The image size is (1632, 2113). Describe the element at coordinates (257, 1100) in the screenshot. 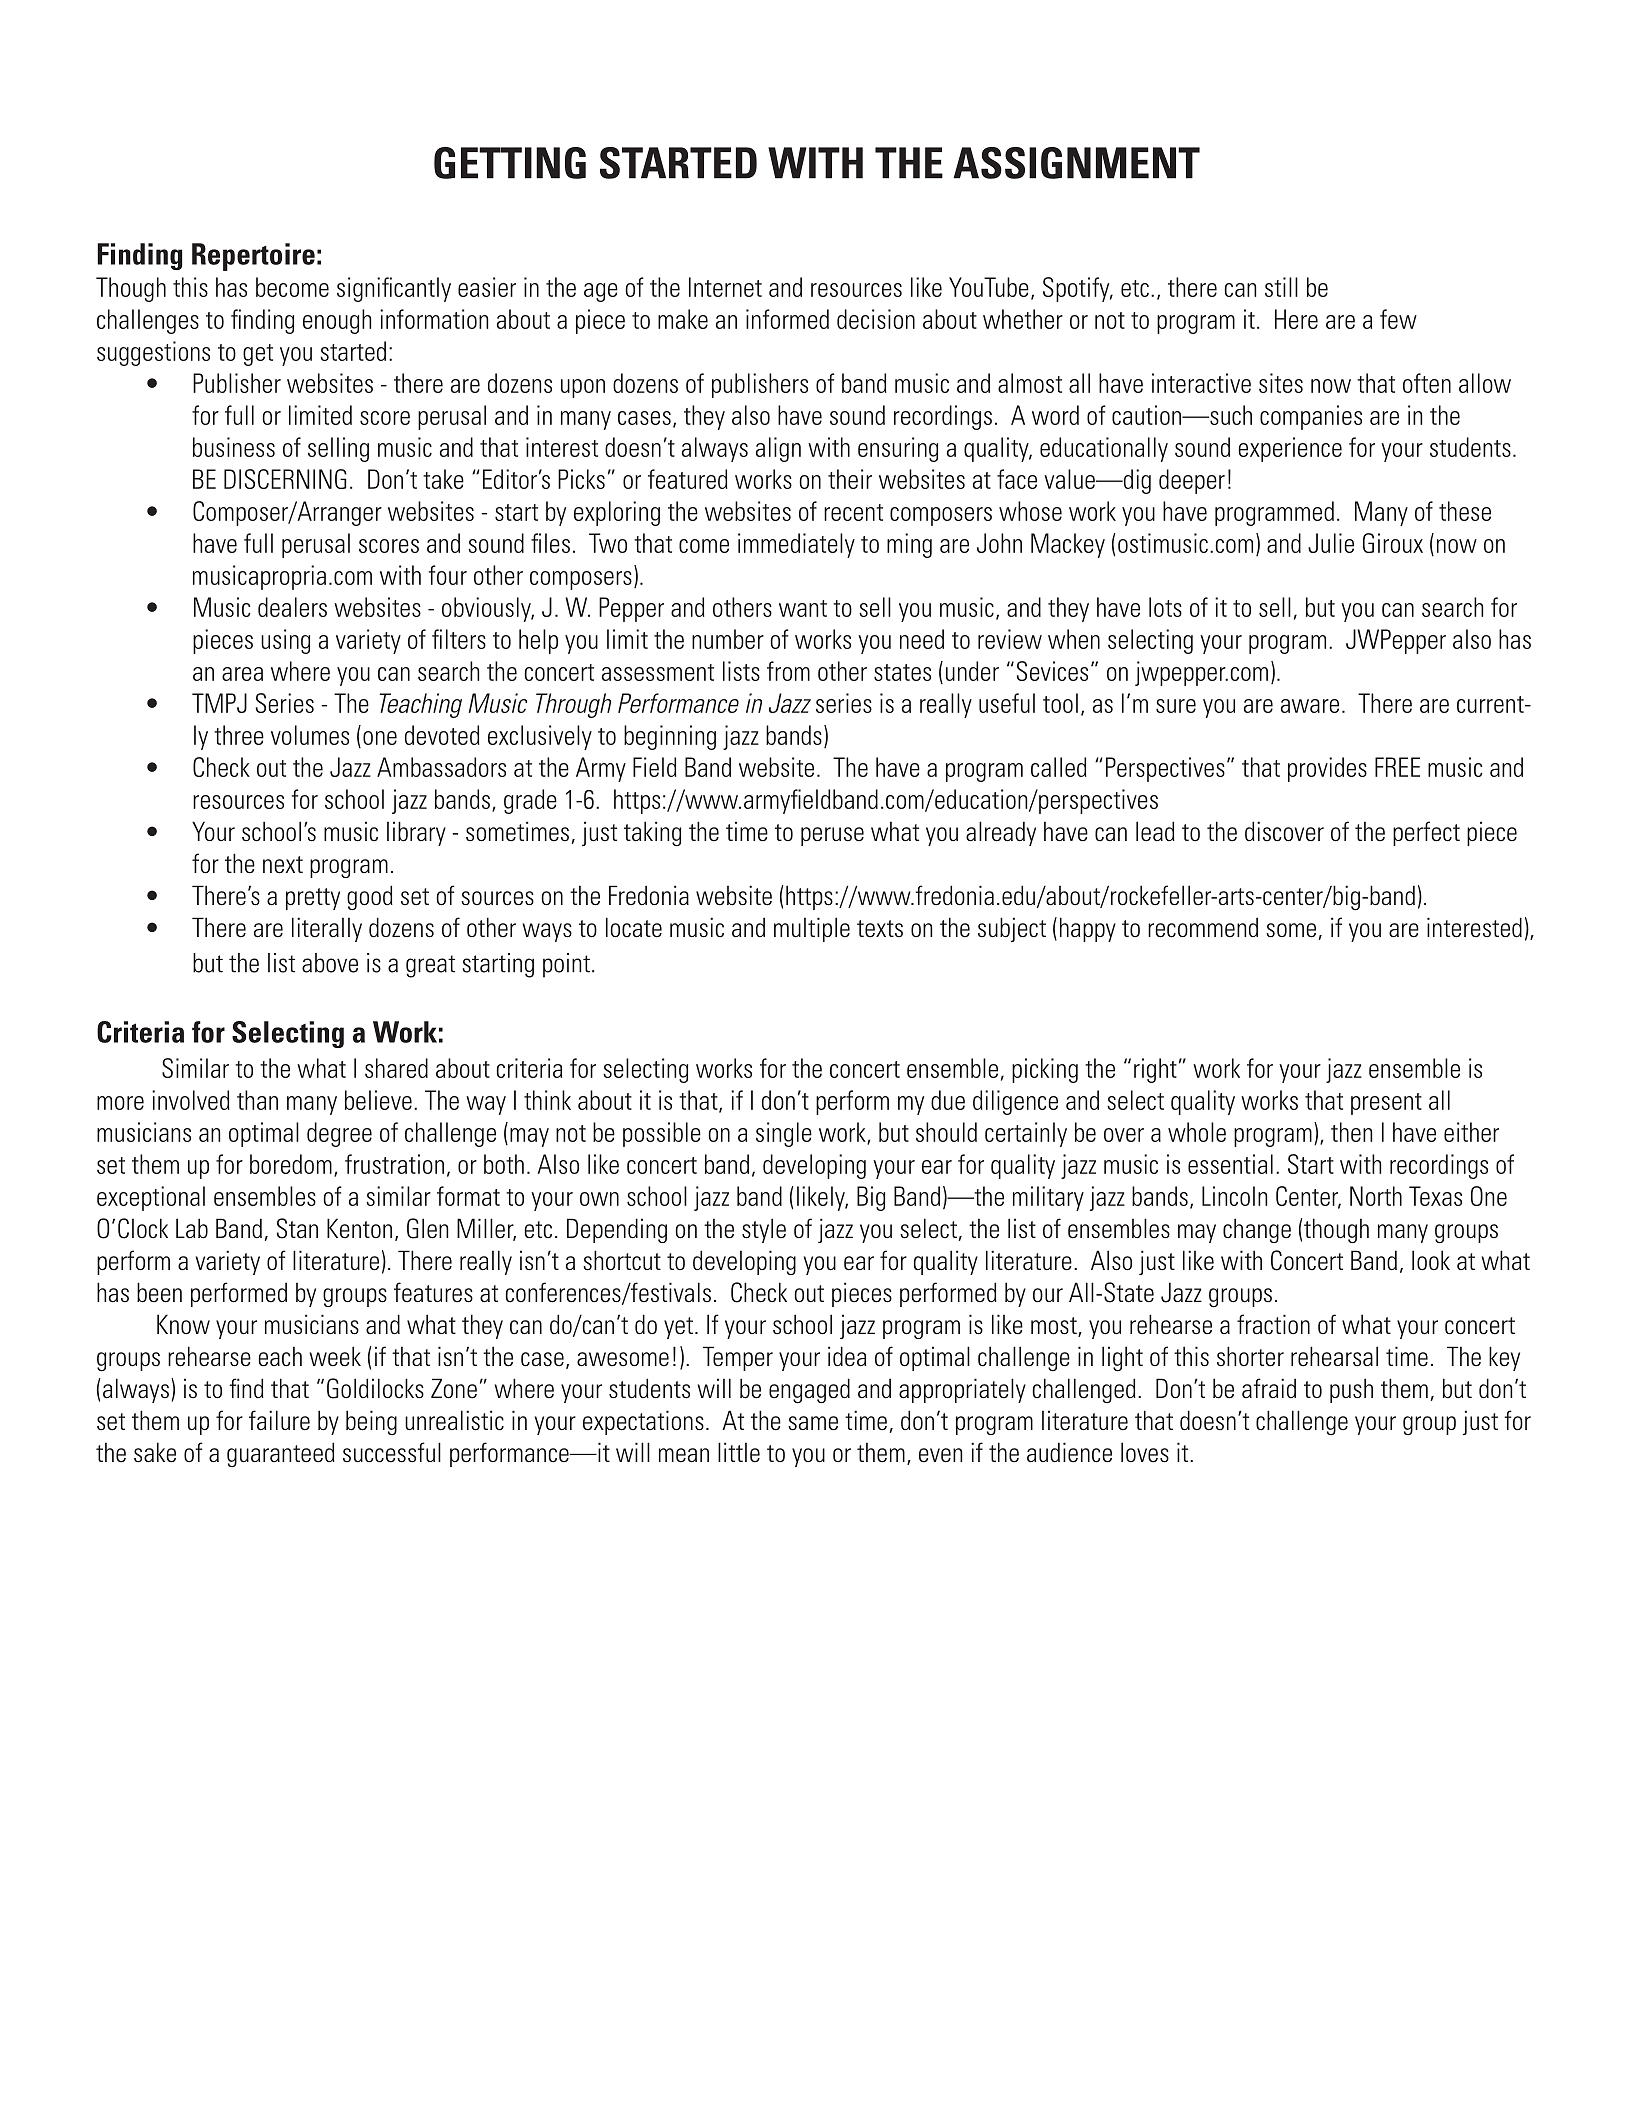

I see `than` at that location.
